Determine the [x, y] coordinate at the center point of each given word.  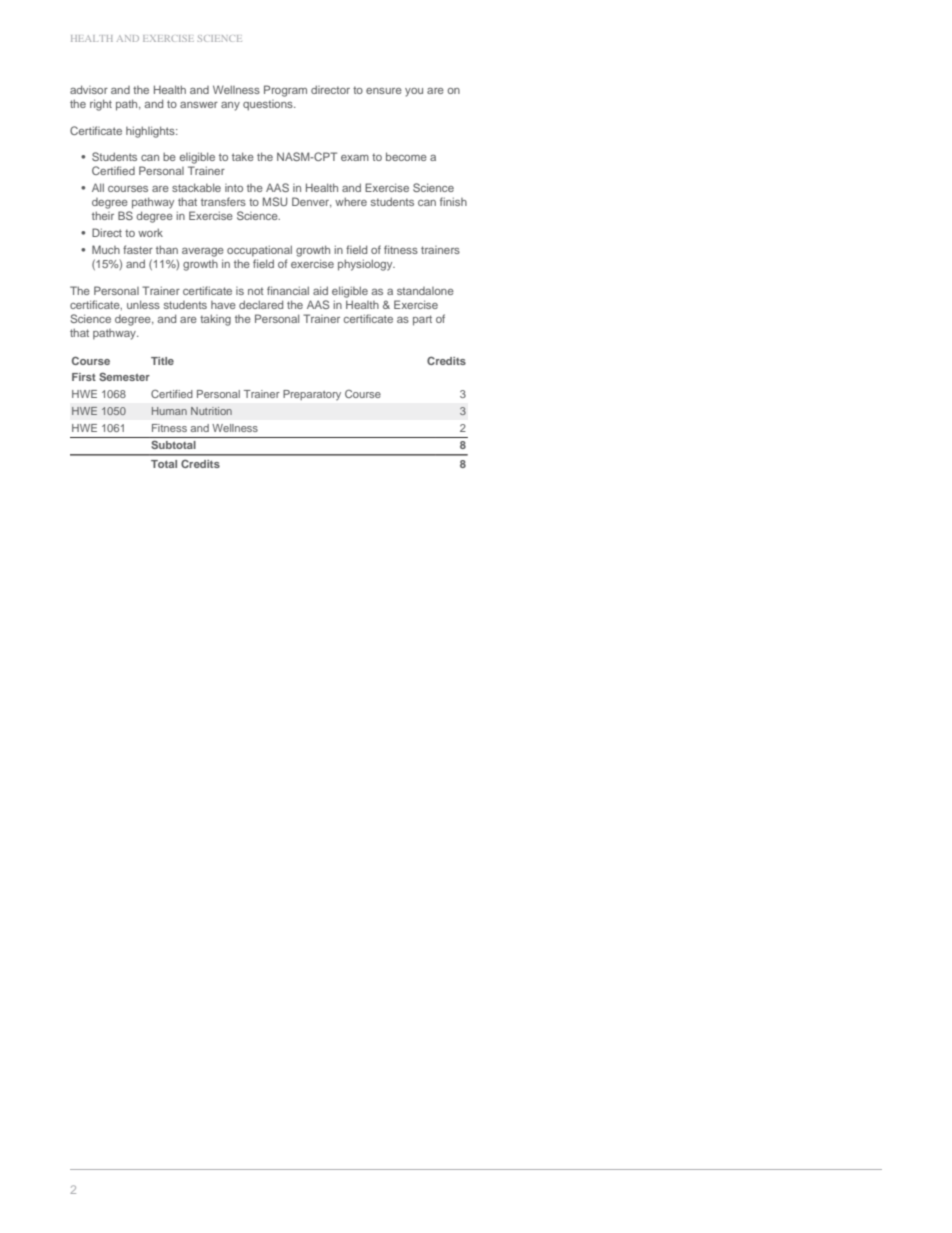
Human [169, 411]
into [234, 188]
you [414, 92]
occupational [259, 251]
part [422, 320]
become [406, 156]
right [101, 105]
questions [269, 105]
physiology [366, 265]
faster [138, 249]
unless [143, 304]
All [98, 187]
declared [261, 304]
